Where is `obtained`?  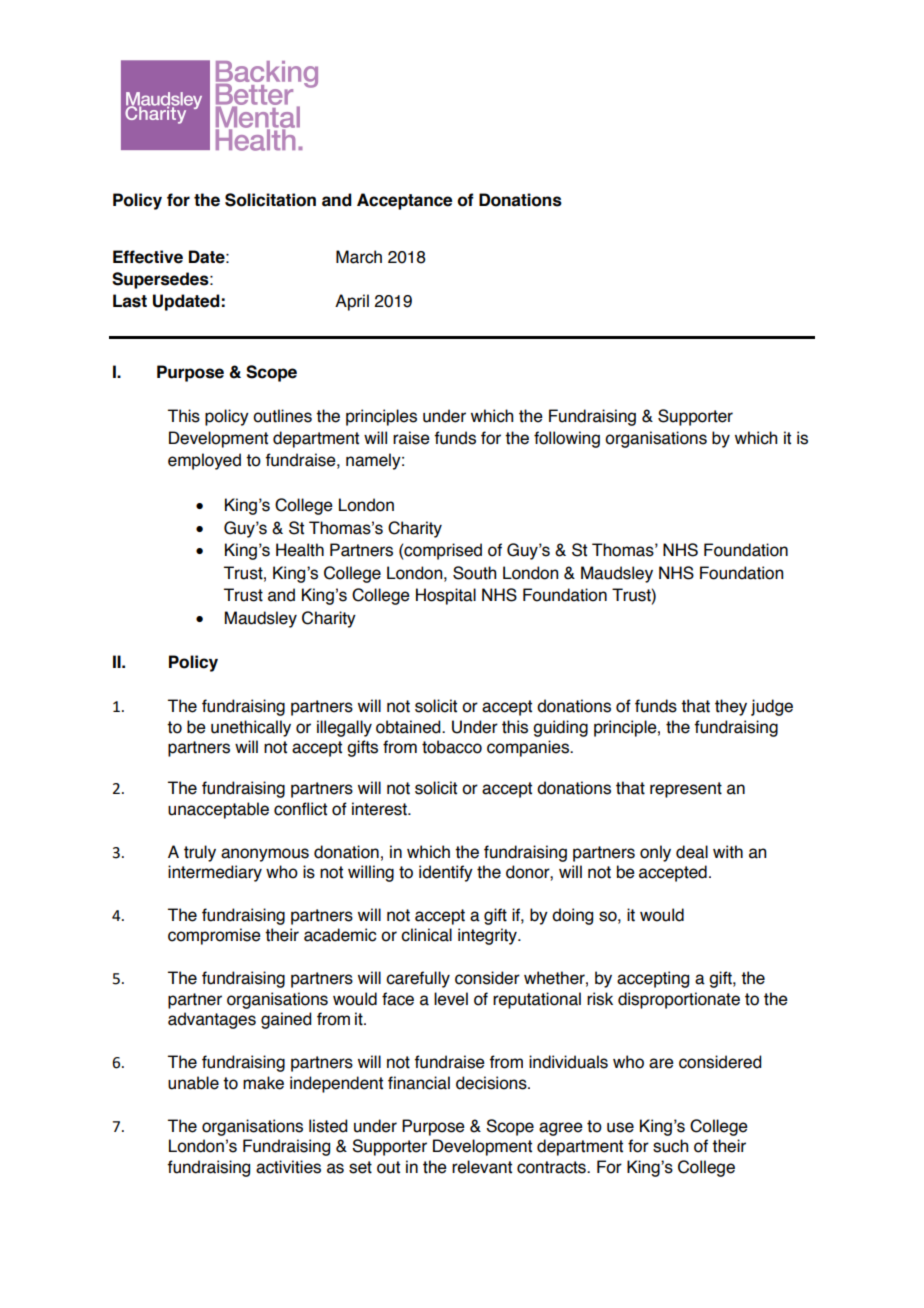
obtained is located at coordinates (409, 727).
